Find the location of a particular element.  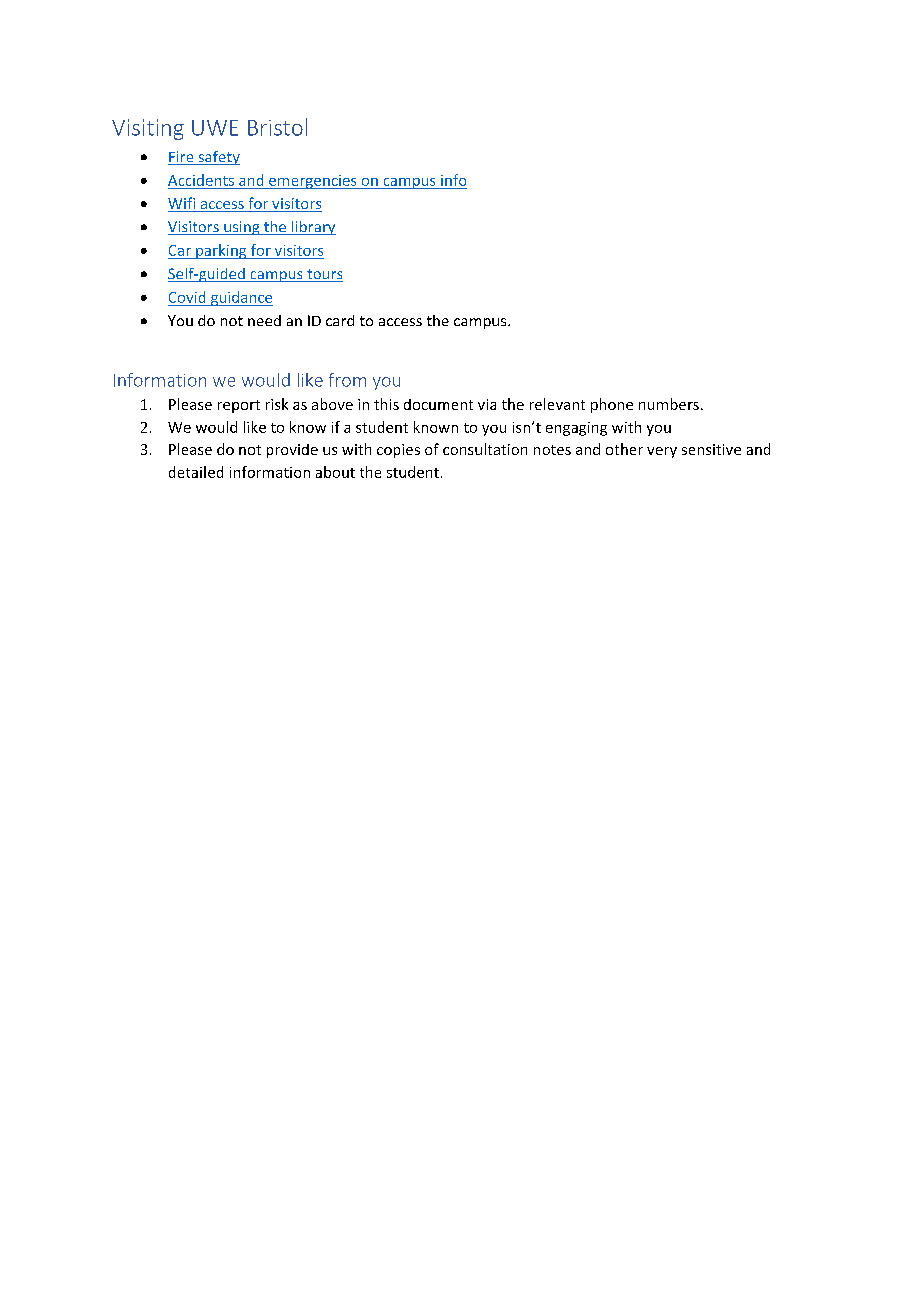

library is located at coordinates (312, 228).
